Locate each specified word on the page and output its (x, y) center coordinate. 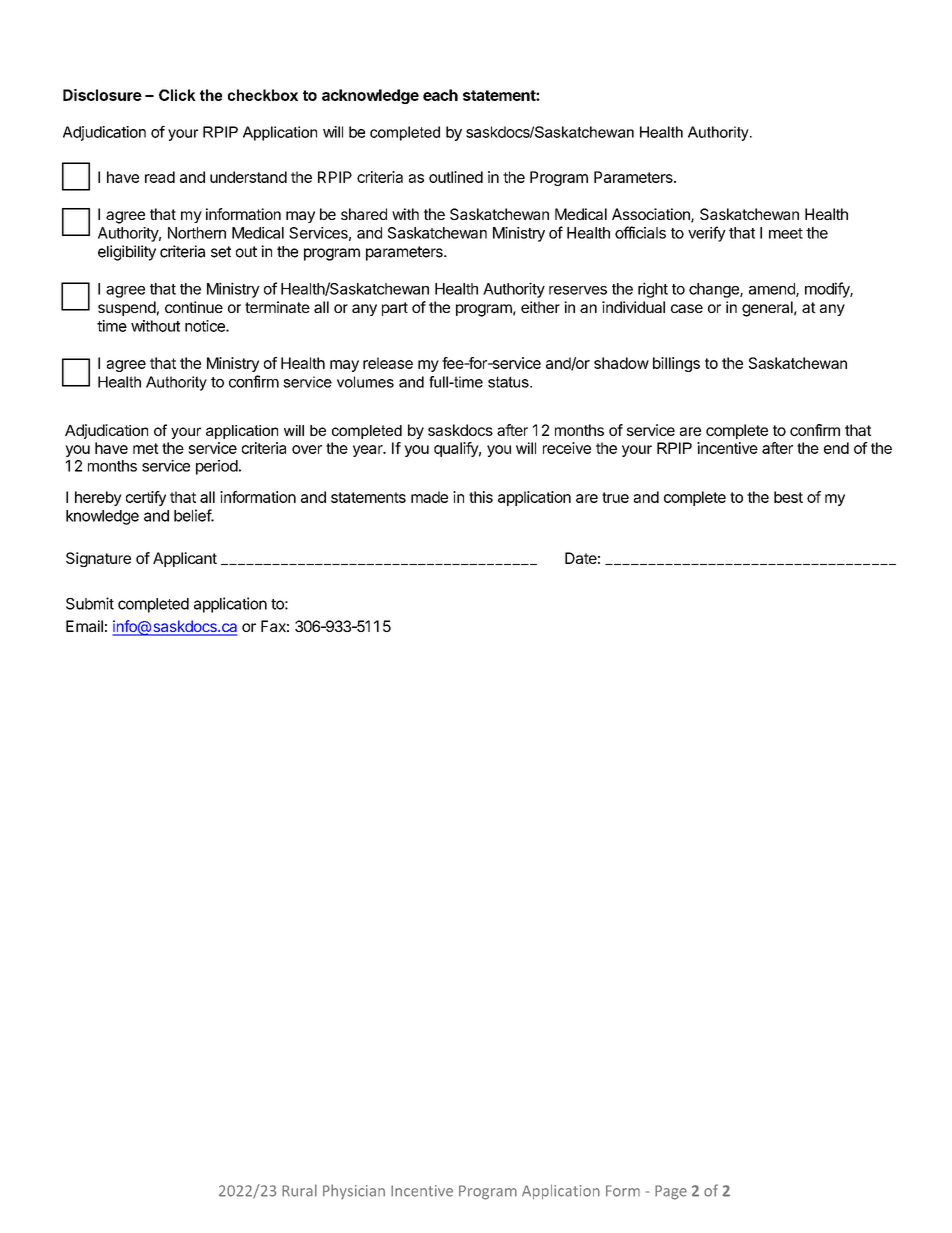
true (615, 497)
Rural (299, 1190)
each (440, 95)
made (429, 497)
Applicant (185, 559)
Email (84, 626)
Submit (90, 603)
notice (206, 326)
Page (671, 1192)
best (788, 497)
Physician (354, 1191)
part (395, 309)
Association (652, 215)
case (687, 308)
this (481, 497)
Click (177, 95)
